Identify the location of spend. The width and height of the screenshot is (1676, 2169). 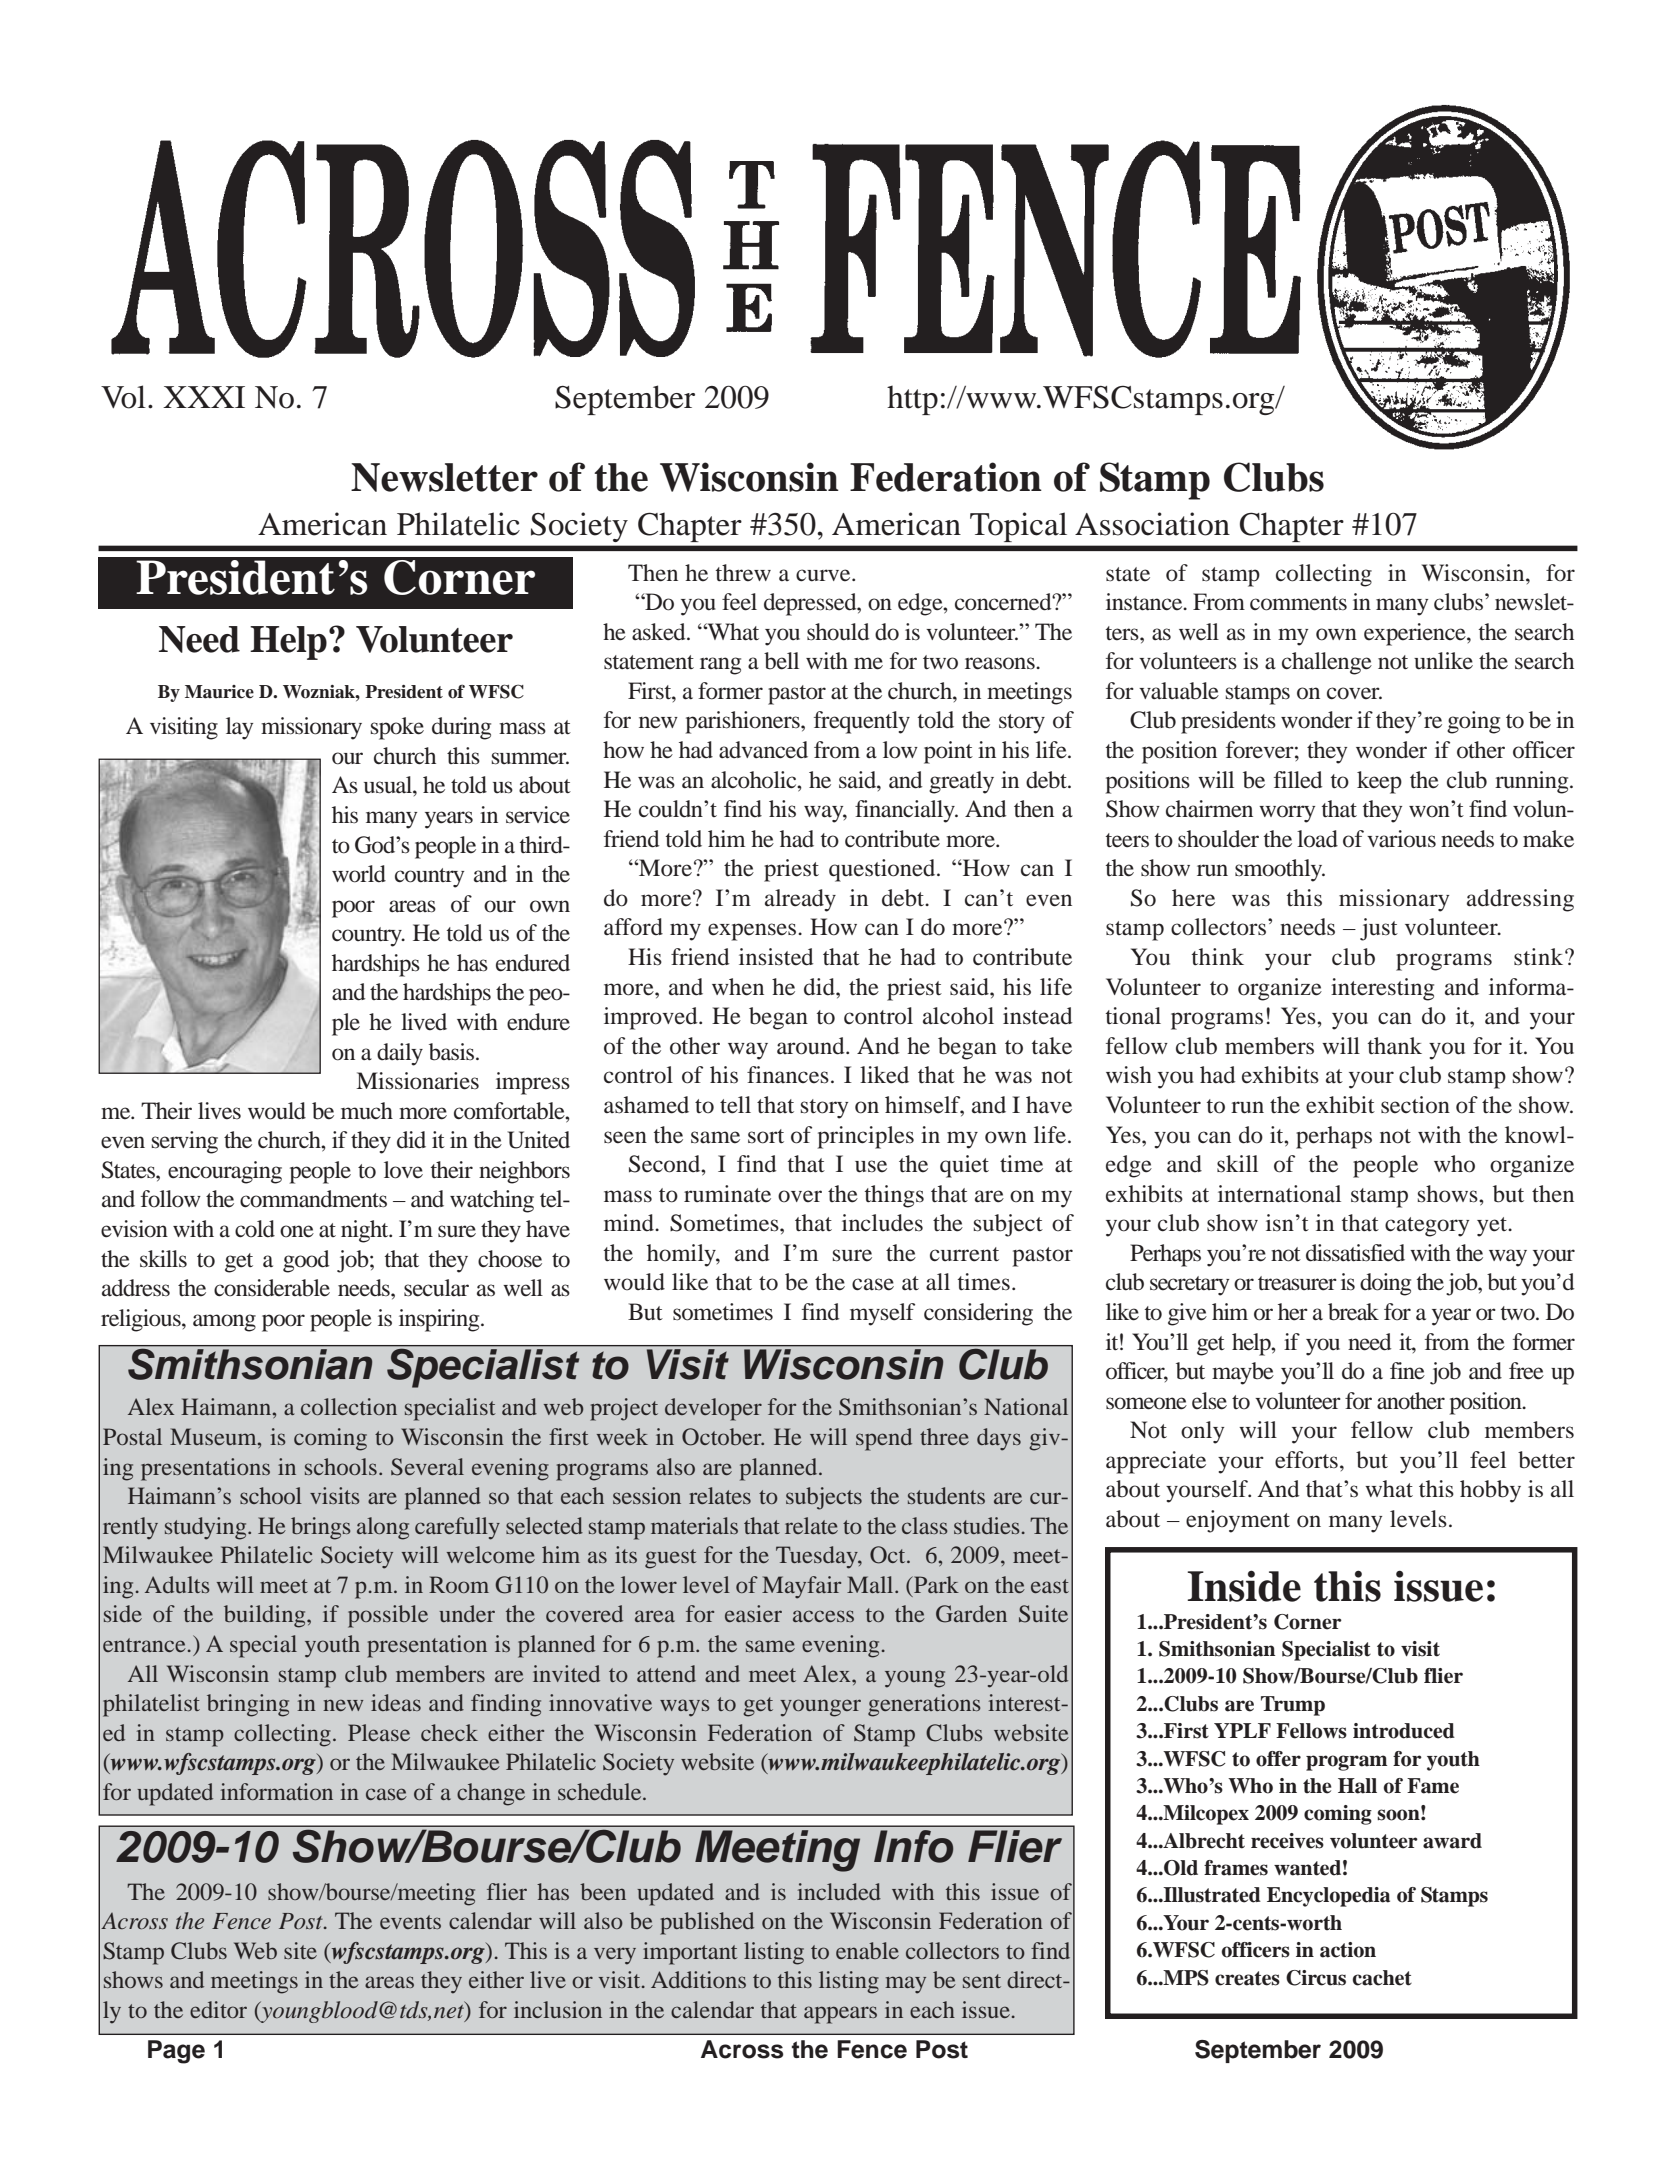
(884, 1439).
